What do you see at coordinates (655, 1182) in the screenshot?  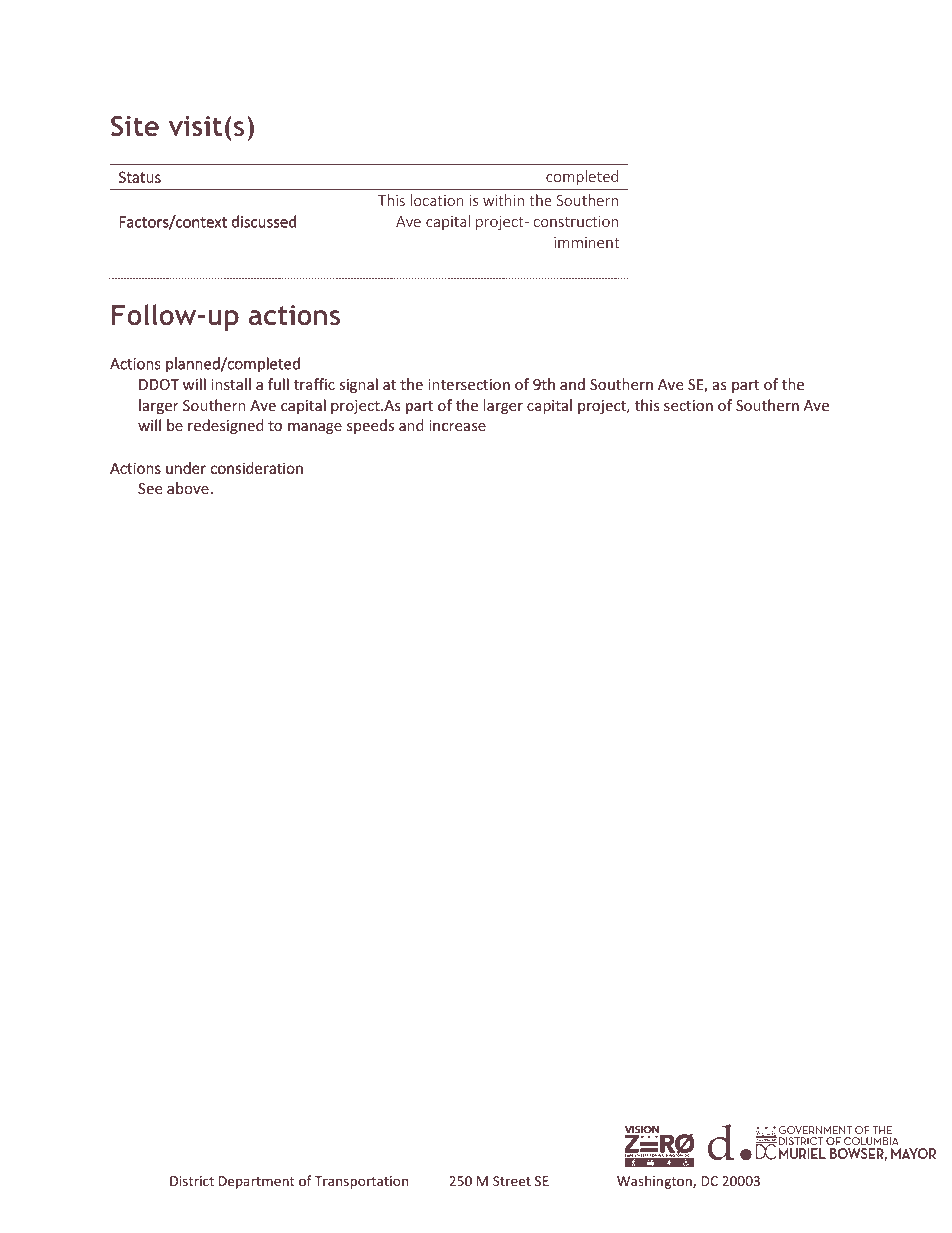 I see `Washington` at bounding box center [655, 1182].
